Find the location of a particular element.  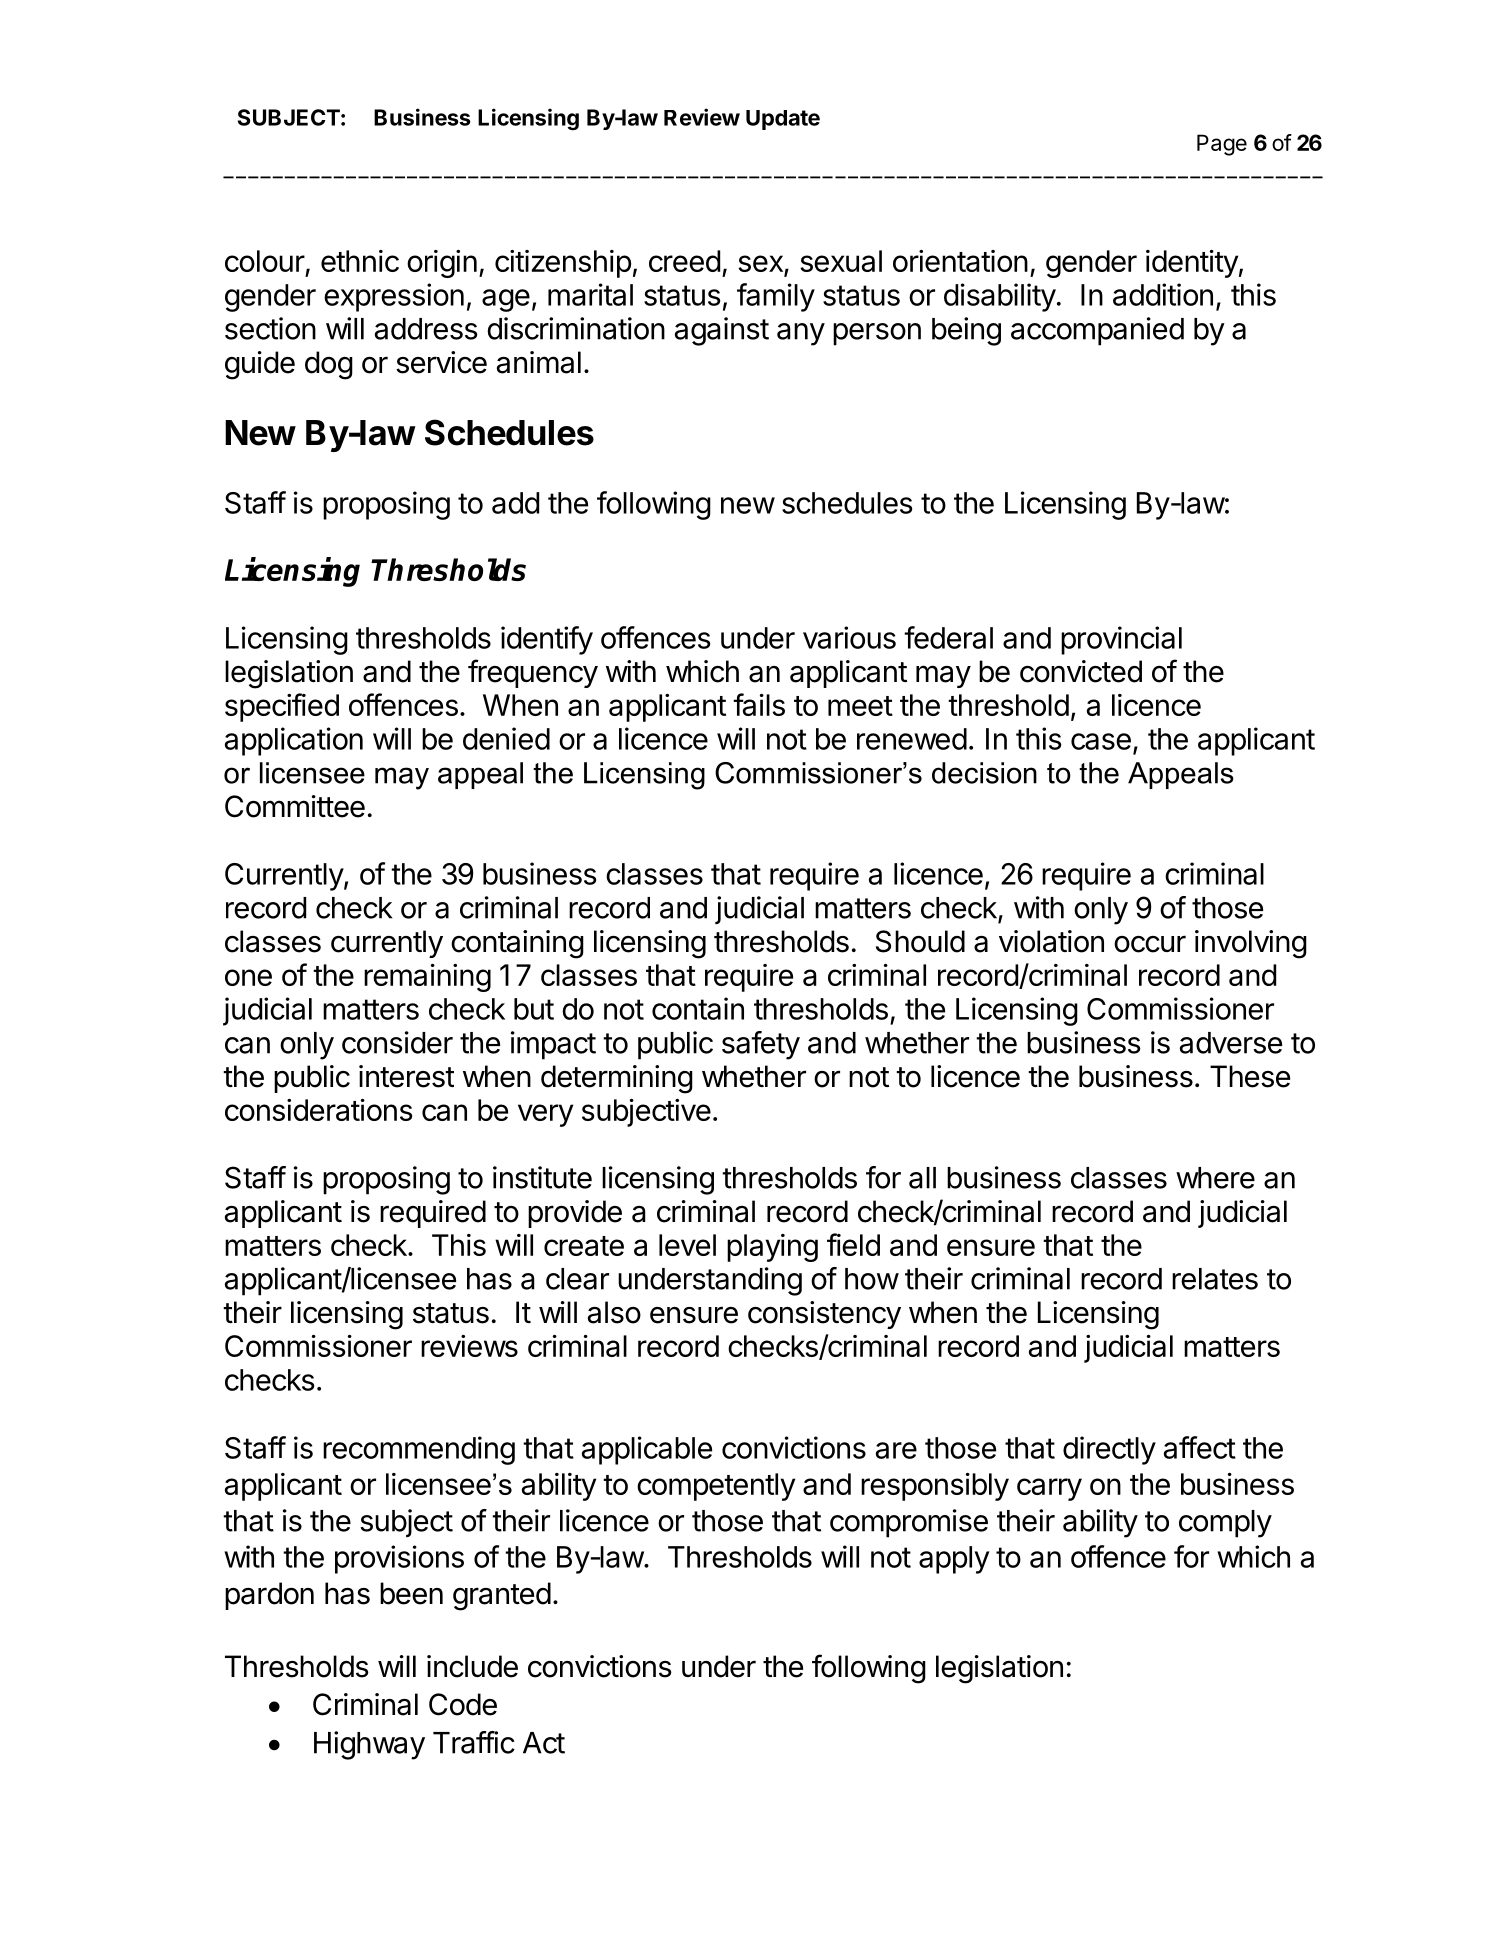

comply is located at coordinates (1225, 1524).
